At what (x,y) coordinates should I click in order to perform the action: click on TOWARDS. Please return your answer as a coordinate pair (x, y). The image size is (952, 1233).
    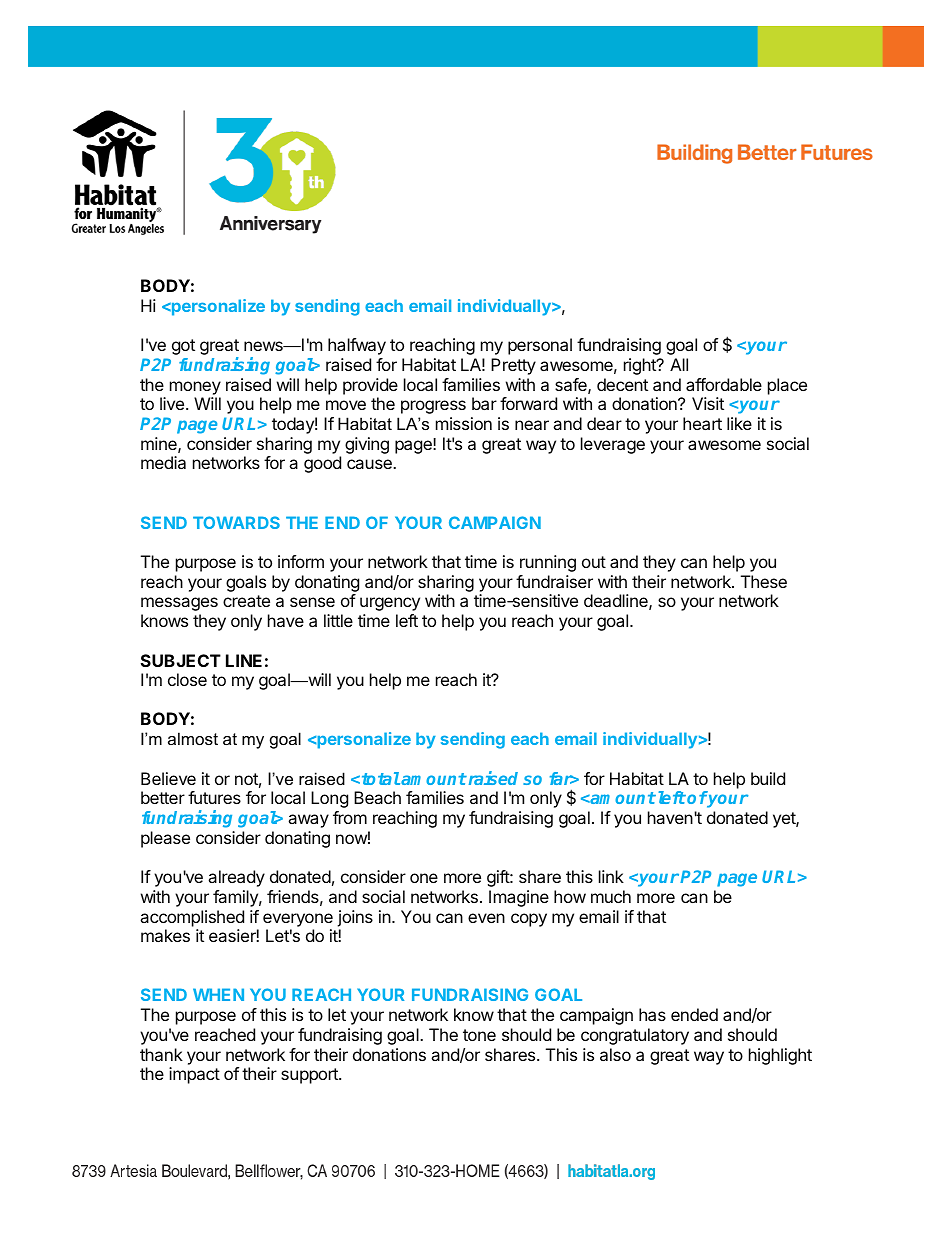
    Looking at the image, I should click on (236, 522).
